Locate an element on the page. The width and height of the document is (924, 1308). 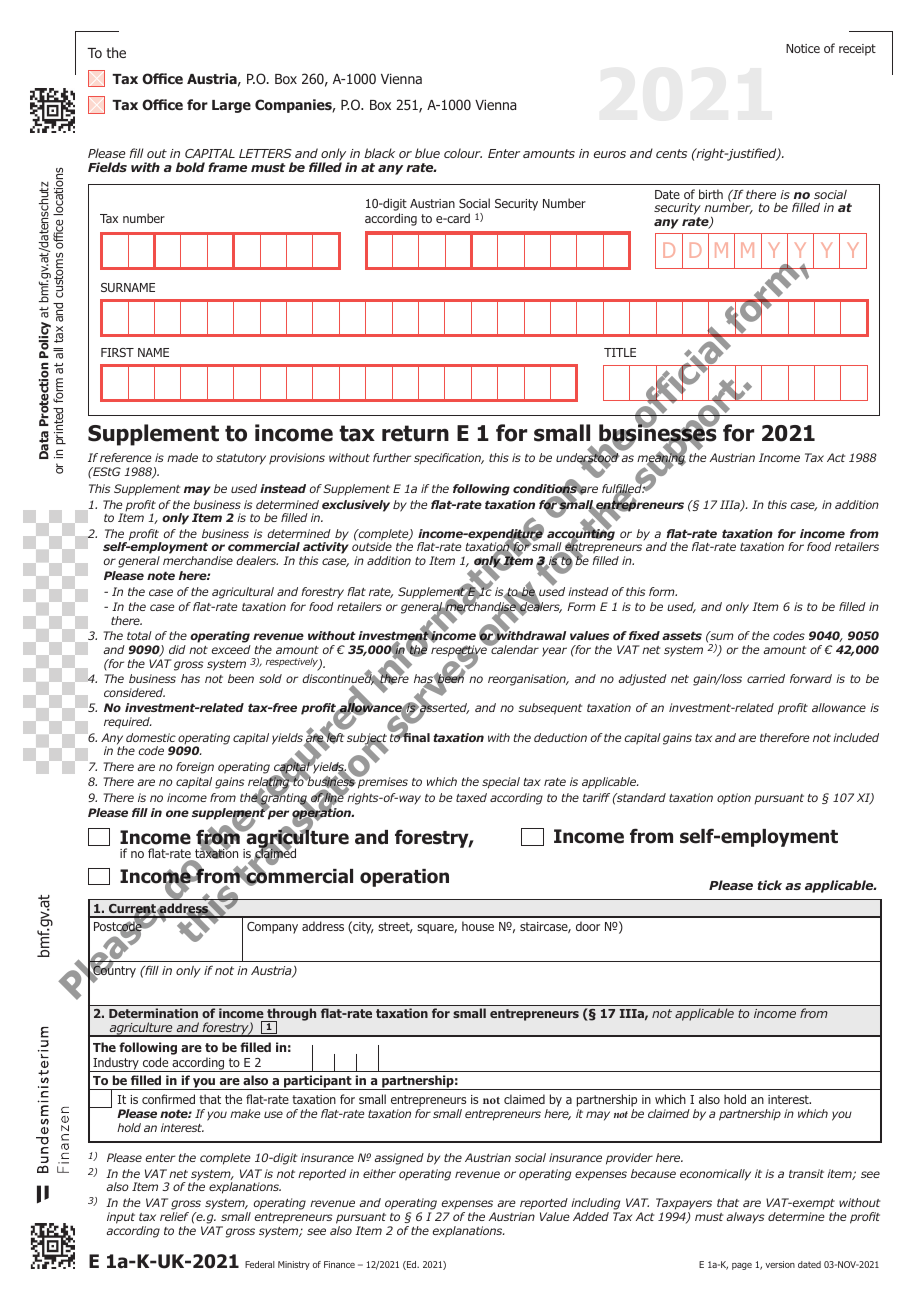
relief is located at coordinates (174, 1216).
